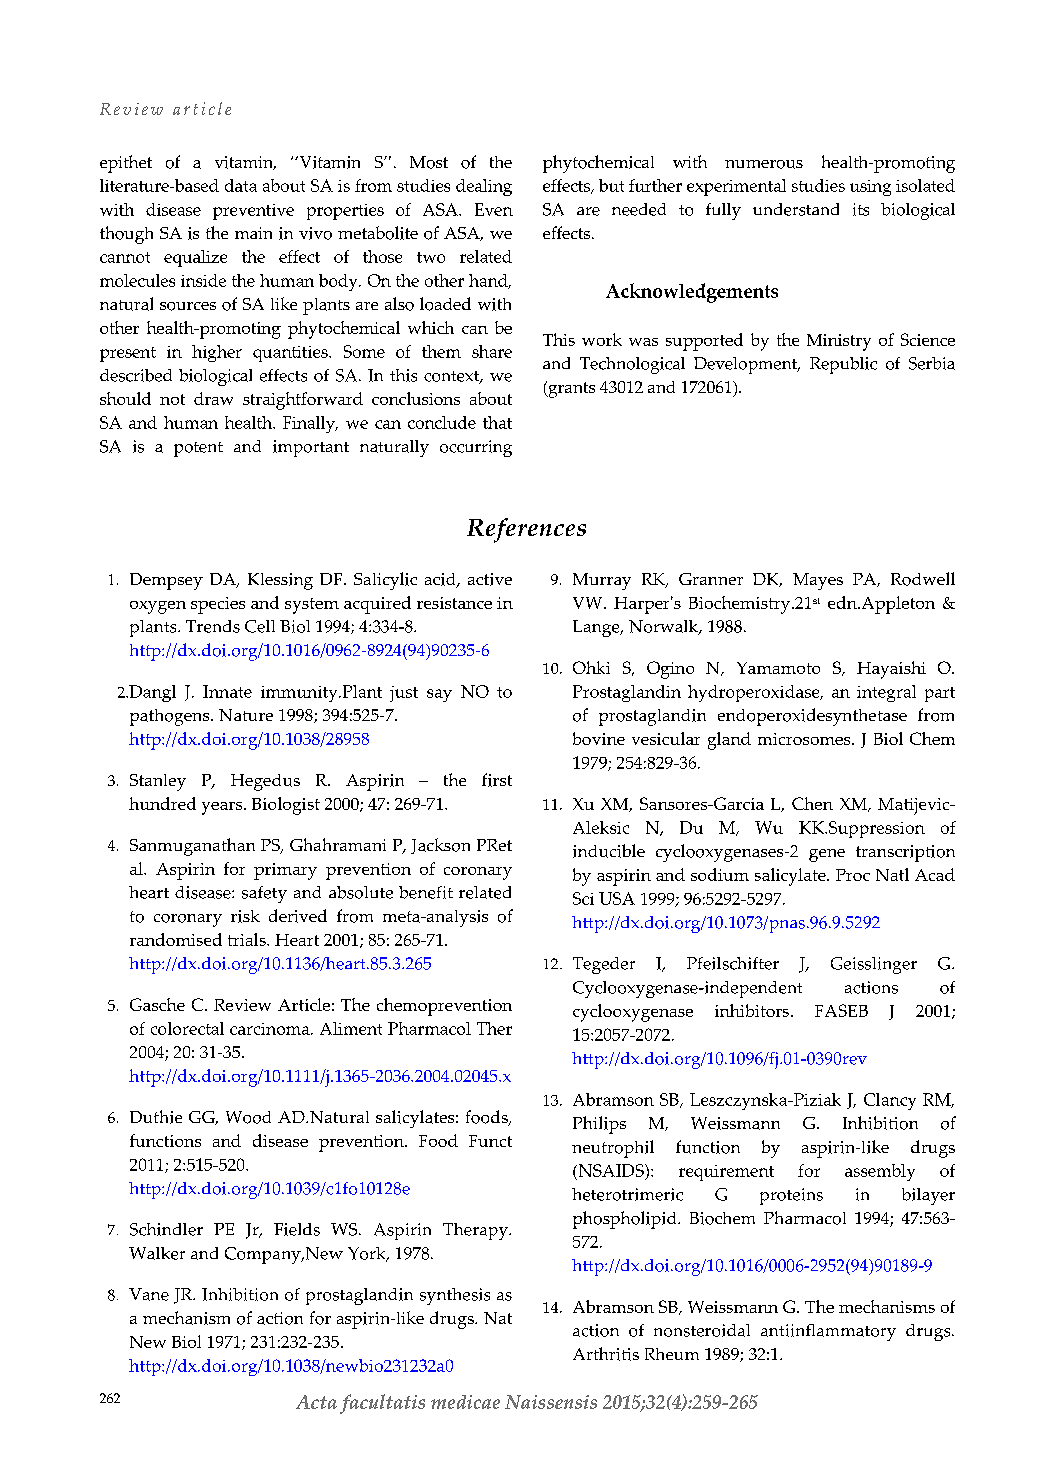 Image resolution: width=1045 pixels, height=1479 pixels. I want to click on potent, so click(198, 449).
